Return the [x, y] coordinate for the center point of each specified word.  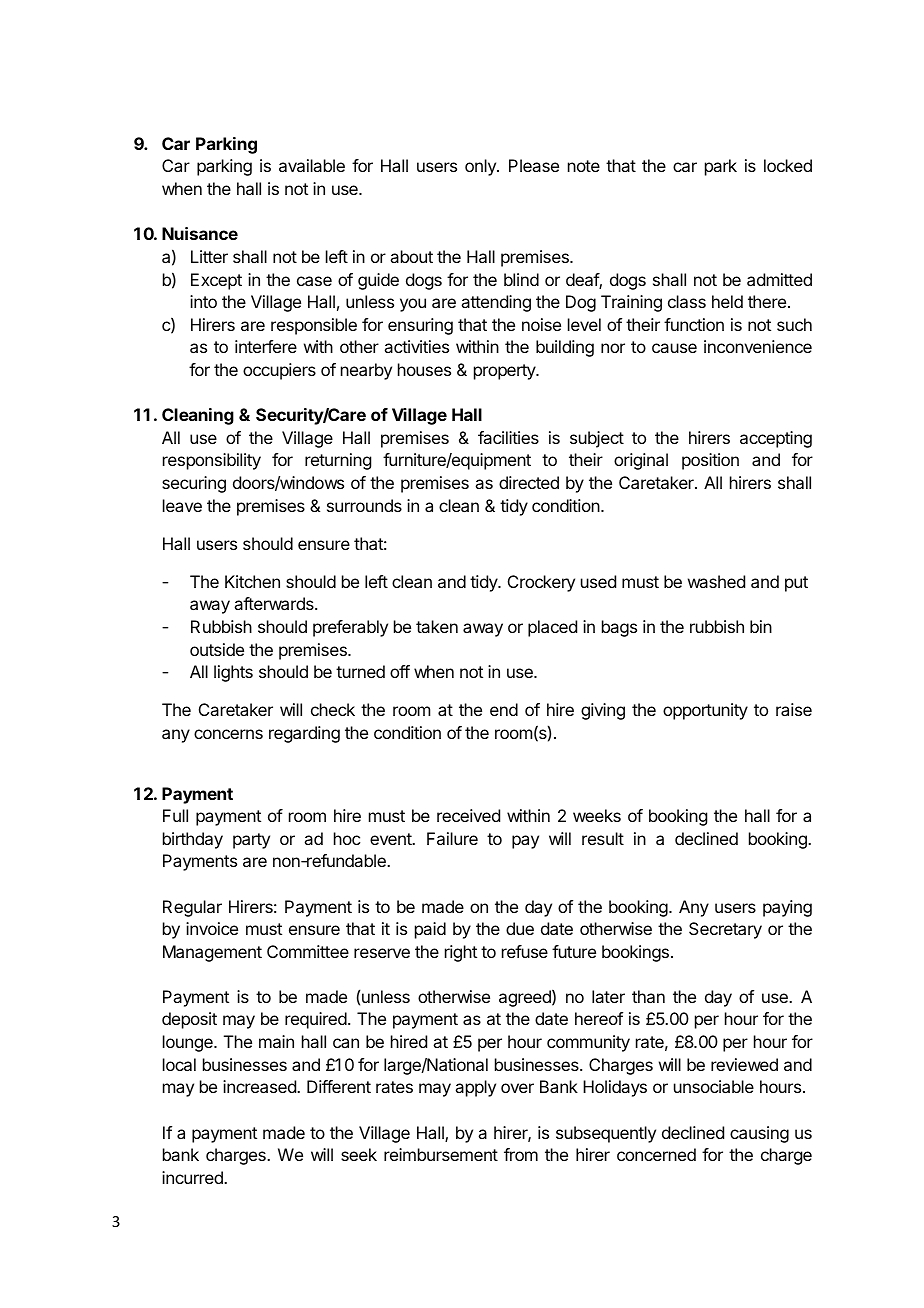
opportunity [705, 711]
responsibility [212, 461]
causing [759, 1134]
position [710, 461]
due [520, 928]
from [521, 1154]
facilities [508, 437]
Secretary [725, 930]
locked [788, 165]
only [481, 167]
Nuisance [200, 233]
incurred [193, 1177]
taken [437, 626]
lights [233, 673]
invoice [212, 928]
